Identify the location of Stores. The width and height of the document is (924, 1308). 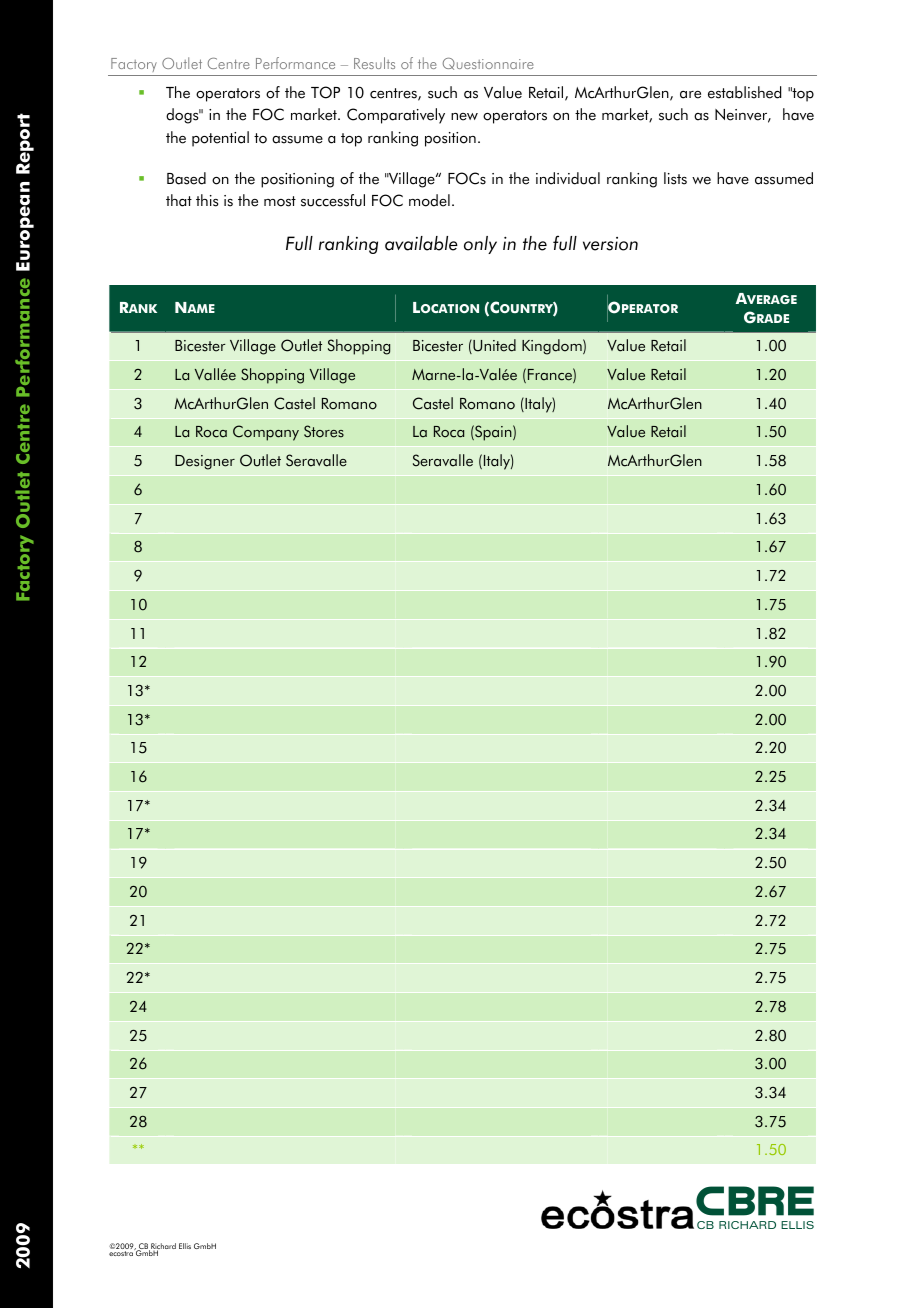
(324, 431).
